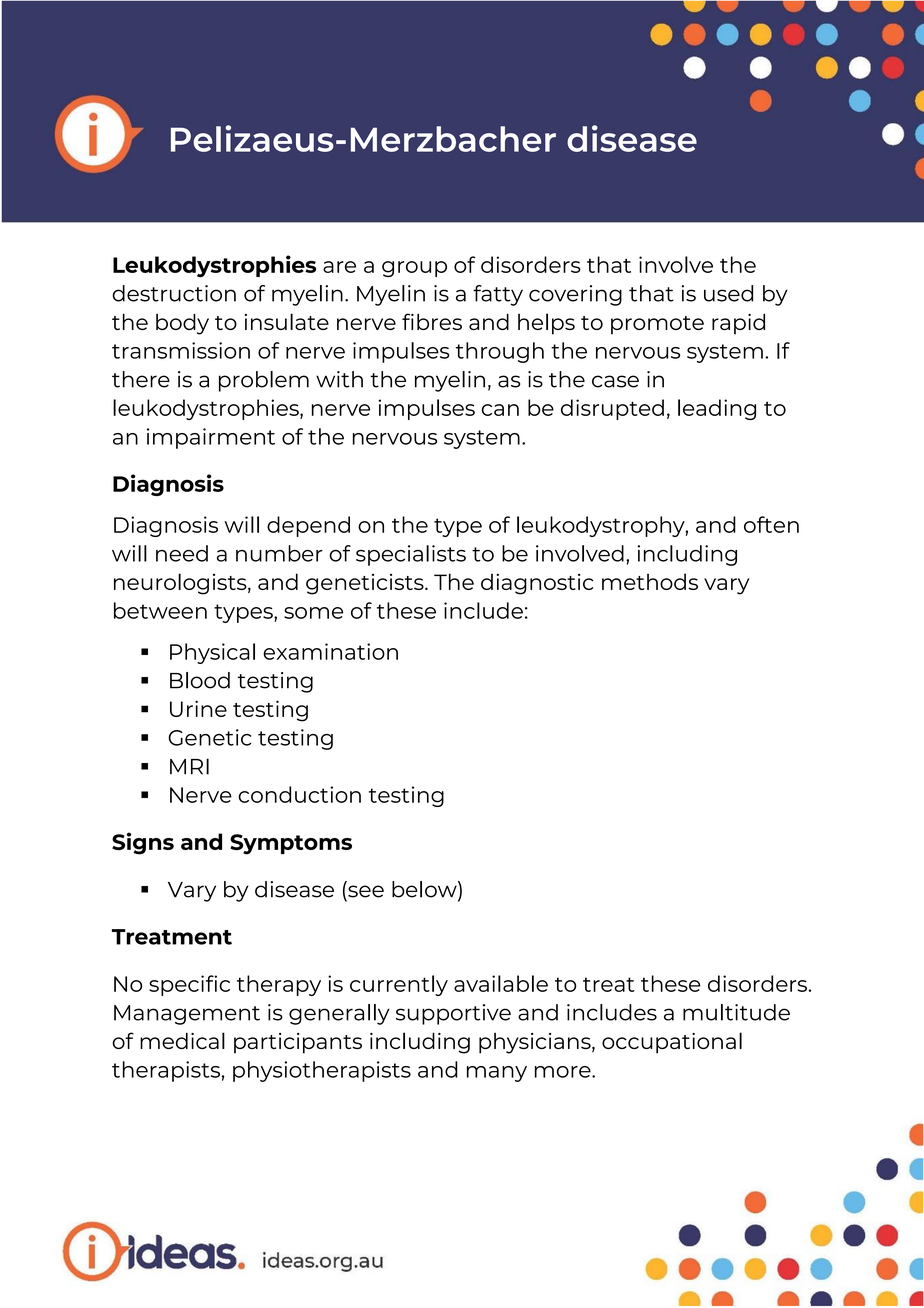 The width and height of the image is (924, 1308). What do you see at coordinates (498, 295) in the image?
I see `fatty` at bounding box center [498, 295].
